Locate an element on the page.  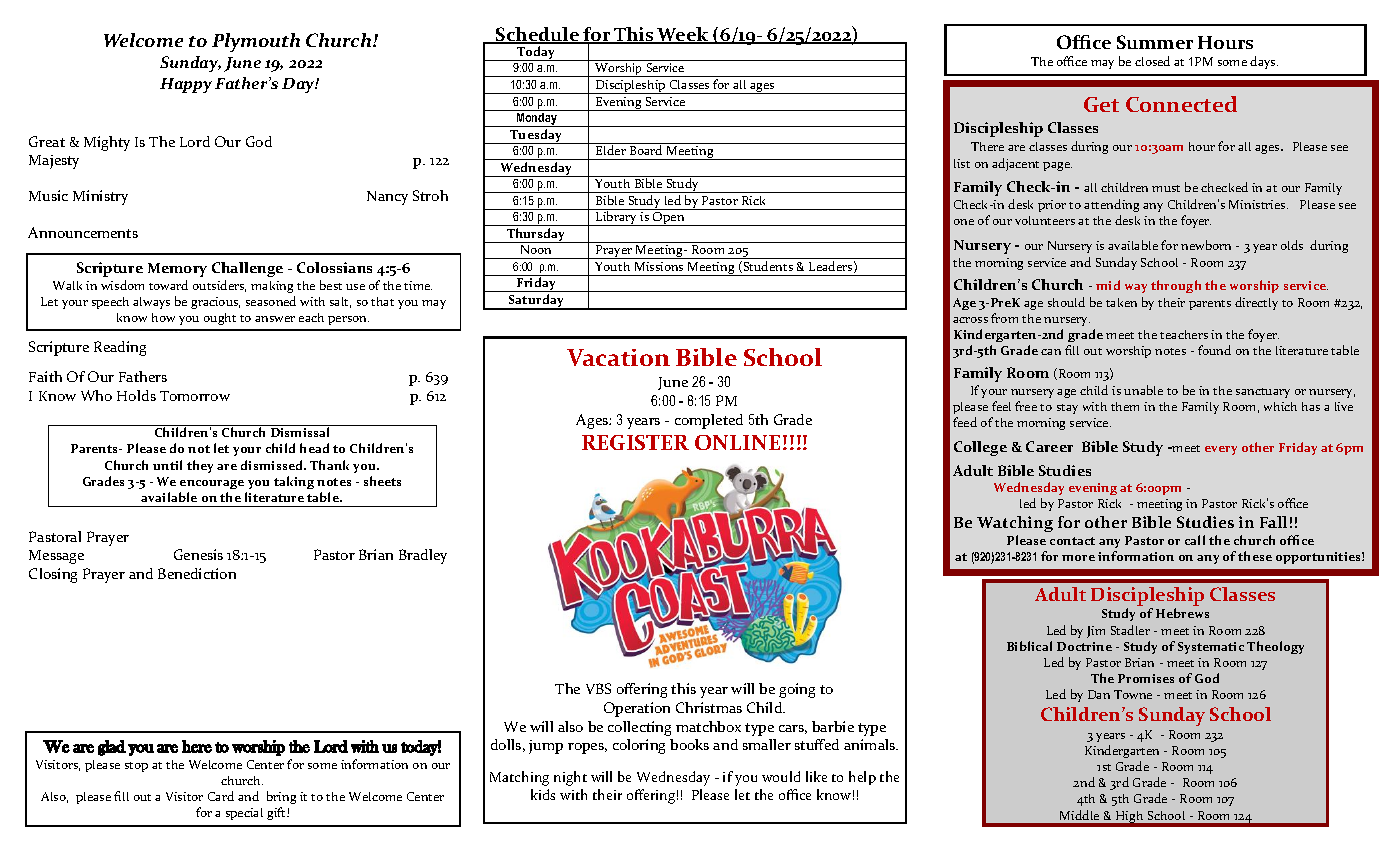
Card is located at coordinates (221, 796).
